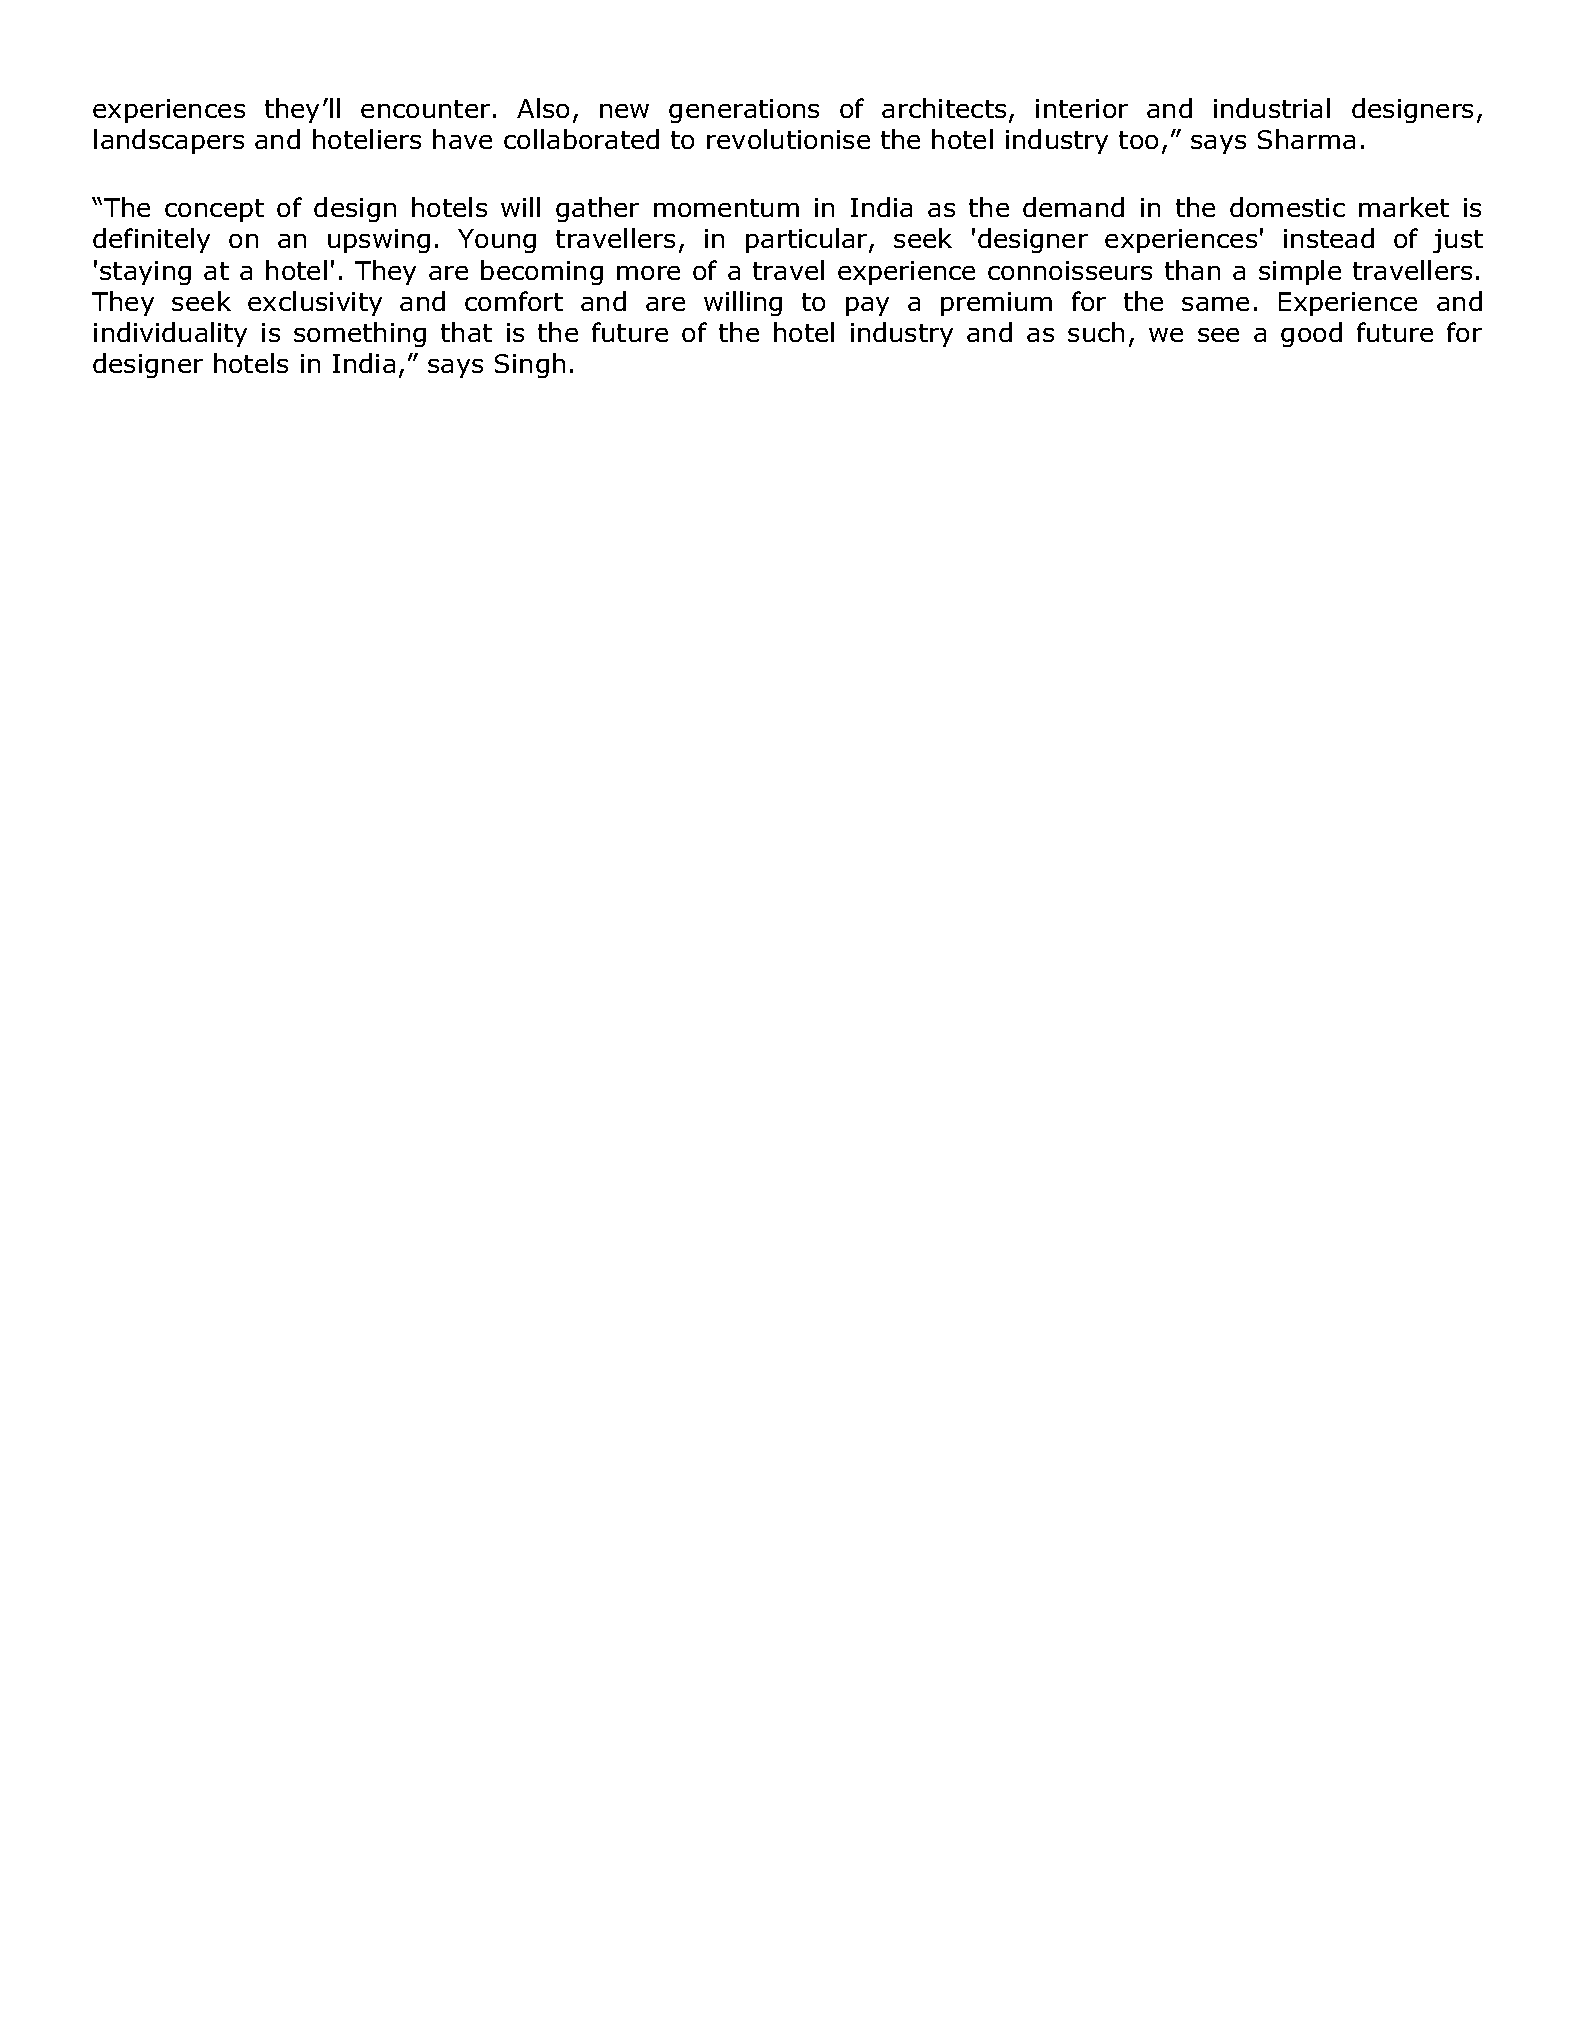 This screenshot has width=1577, height=2041. I want to click on industrial, so click(1272, 108).
